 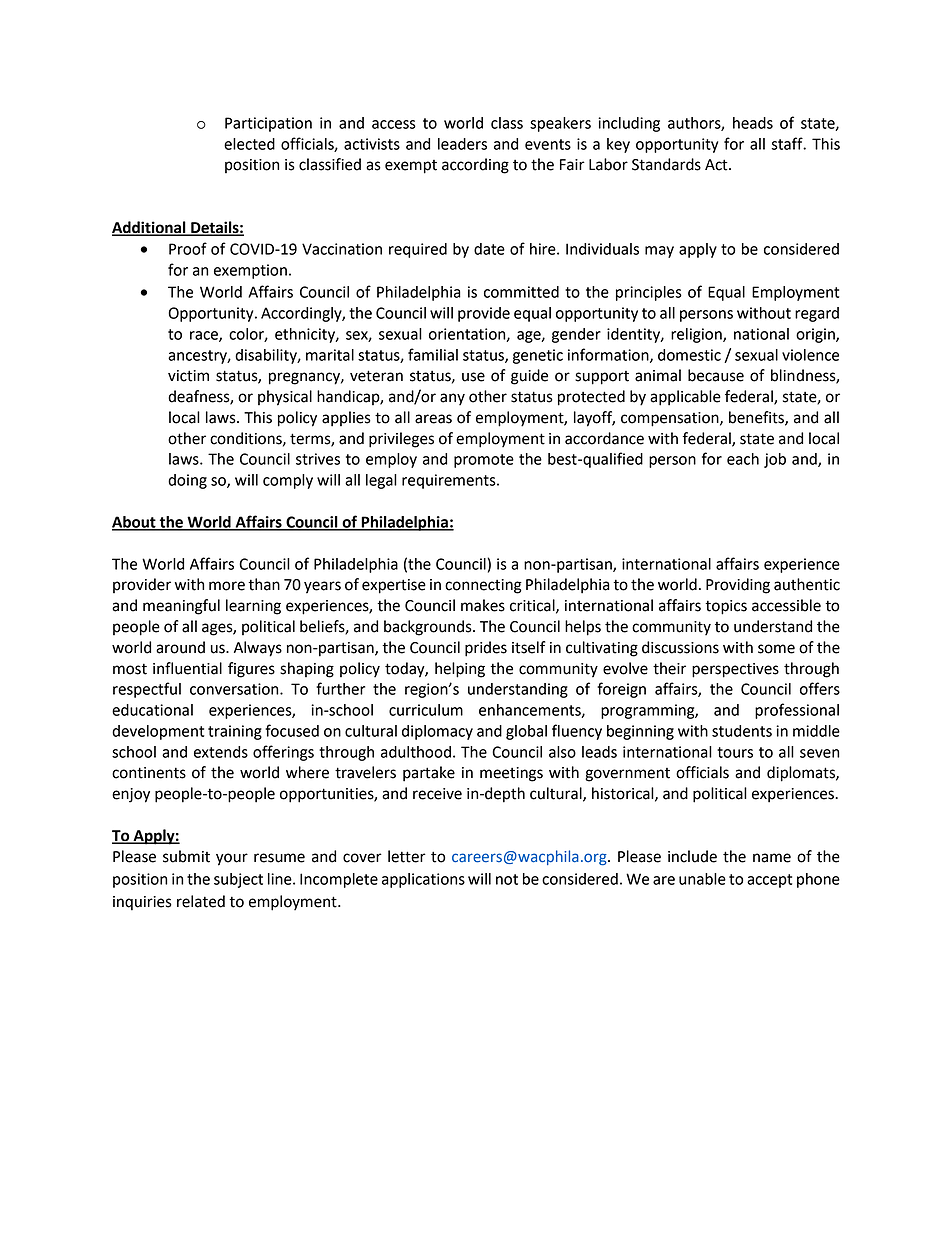 What do you see at coordinates (483, 586) in the page?
I see `connecting` at bounding box center [483, 586].
